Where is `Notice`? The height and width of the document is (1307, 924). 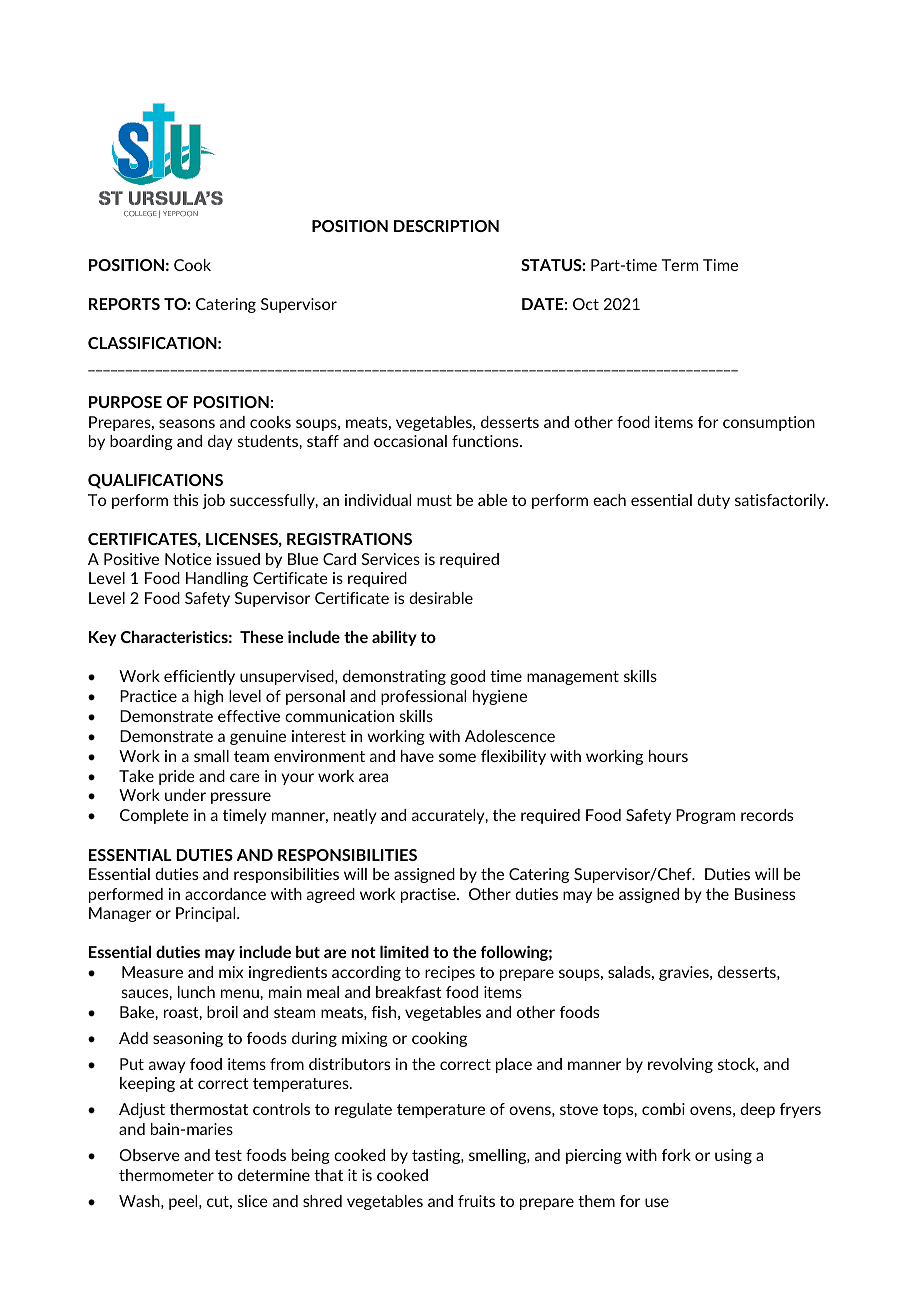 Notice is located at coordinates (188, 559).
